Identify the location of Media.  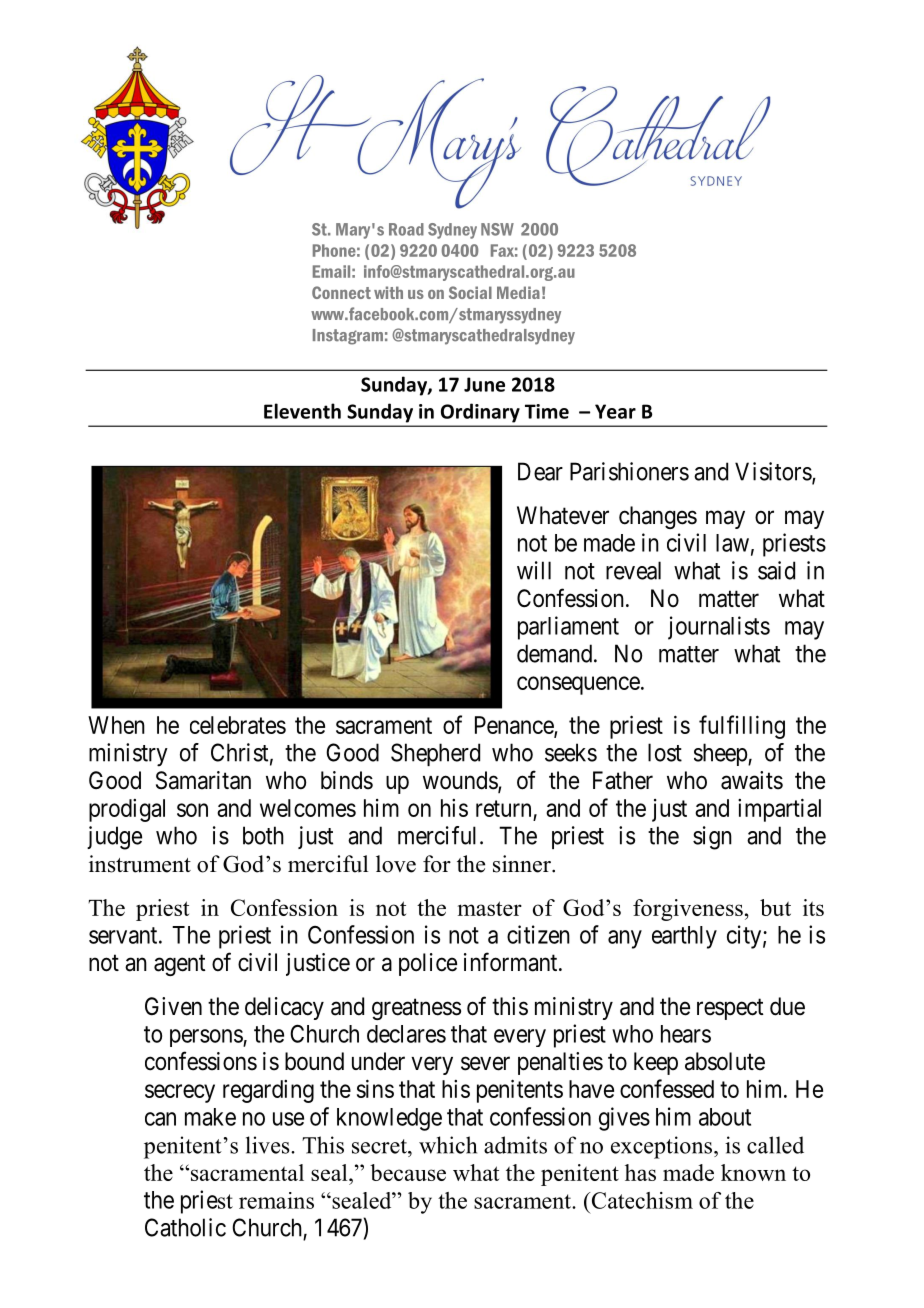
(518, 292).
